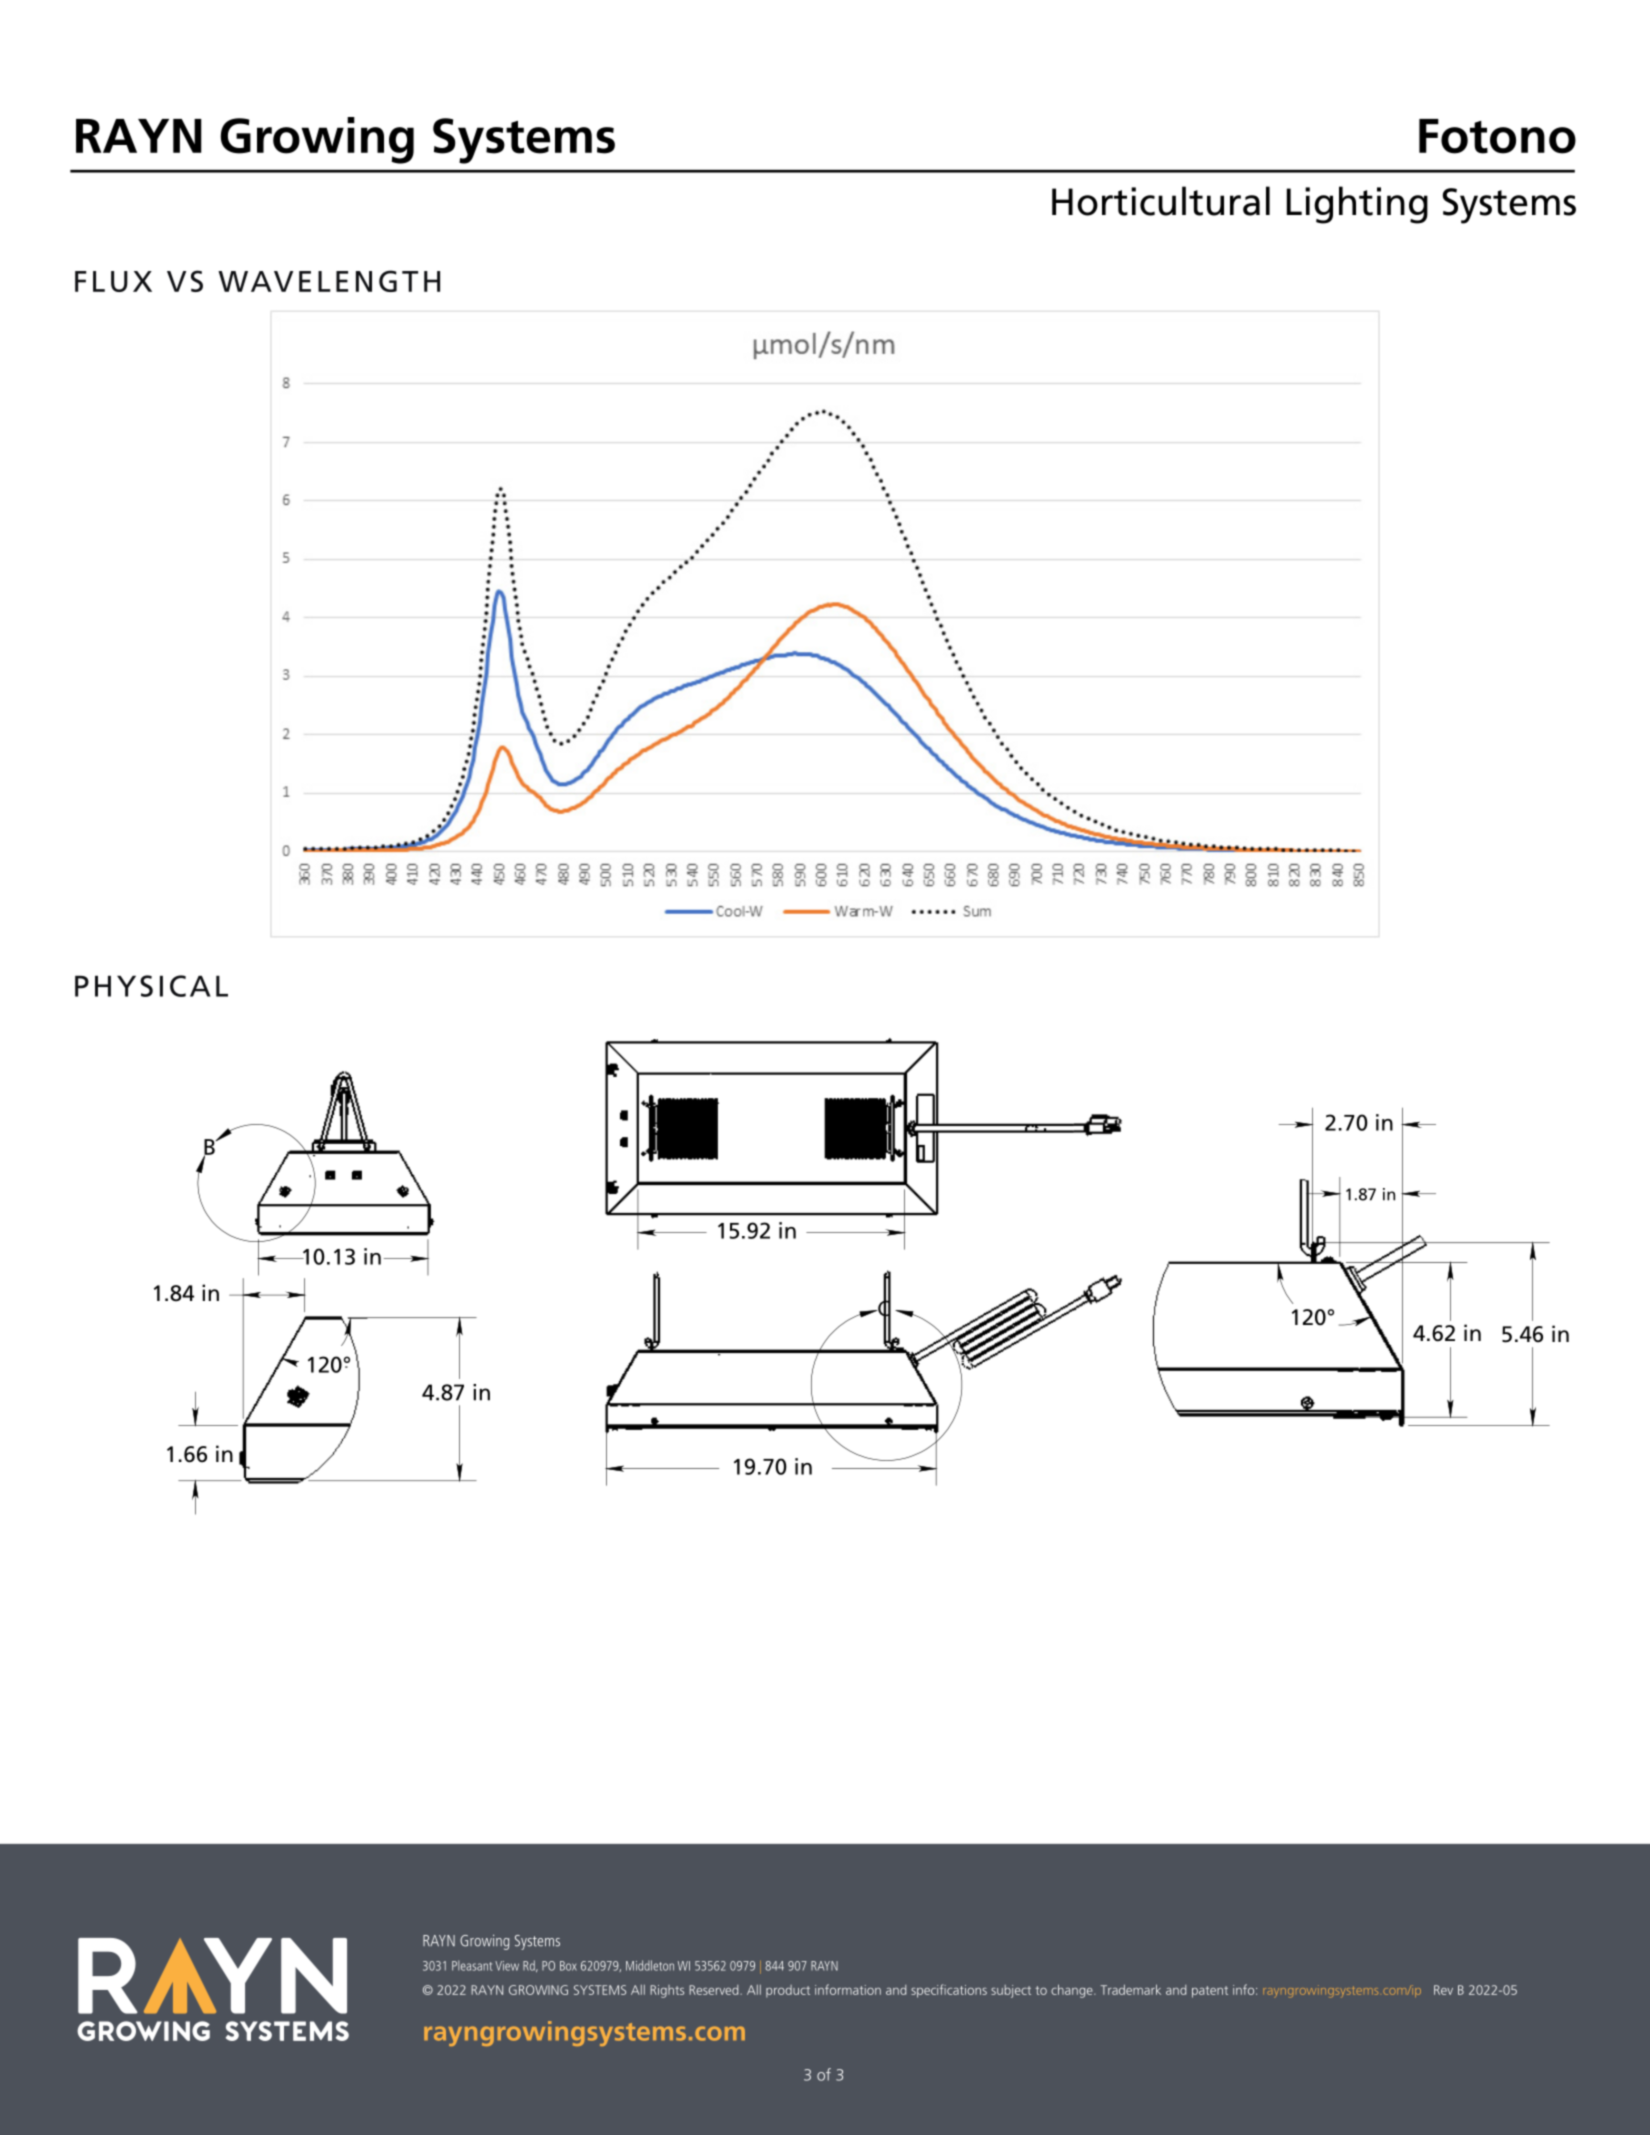  I want to click on Lighting, so click(1357, 205).
